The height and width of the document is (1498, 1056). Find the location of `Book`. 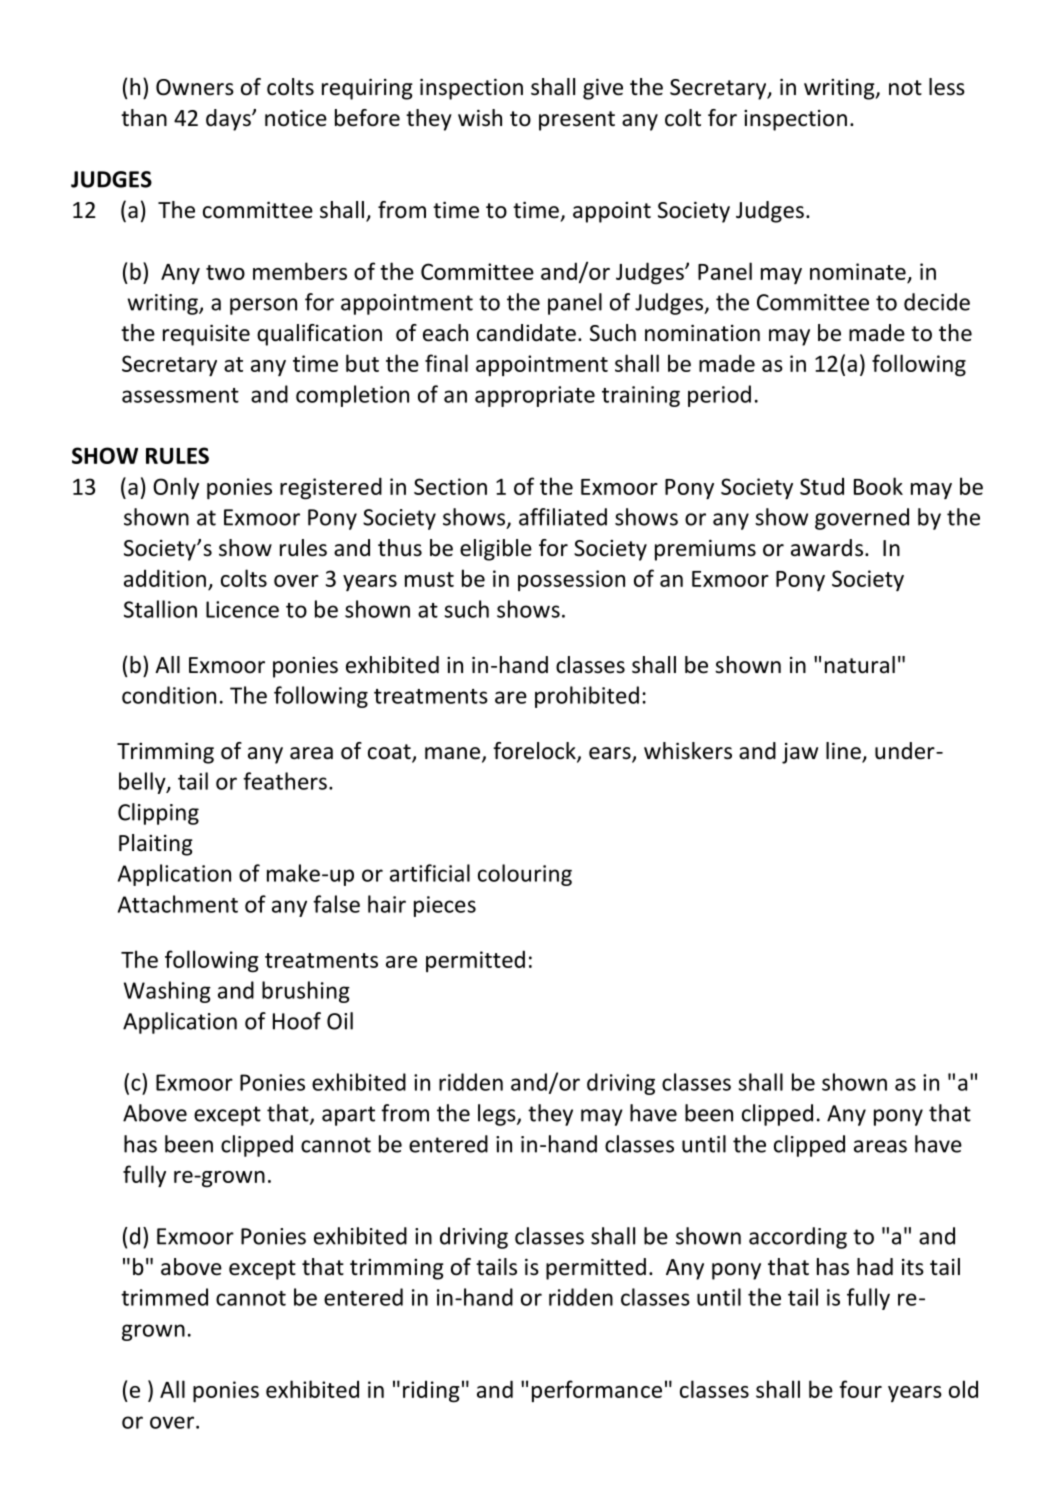

Book is located at coordinates (878, 486).
